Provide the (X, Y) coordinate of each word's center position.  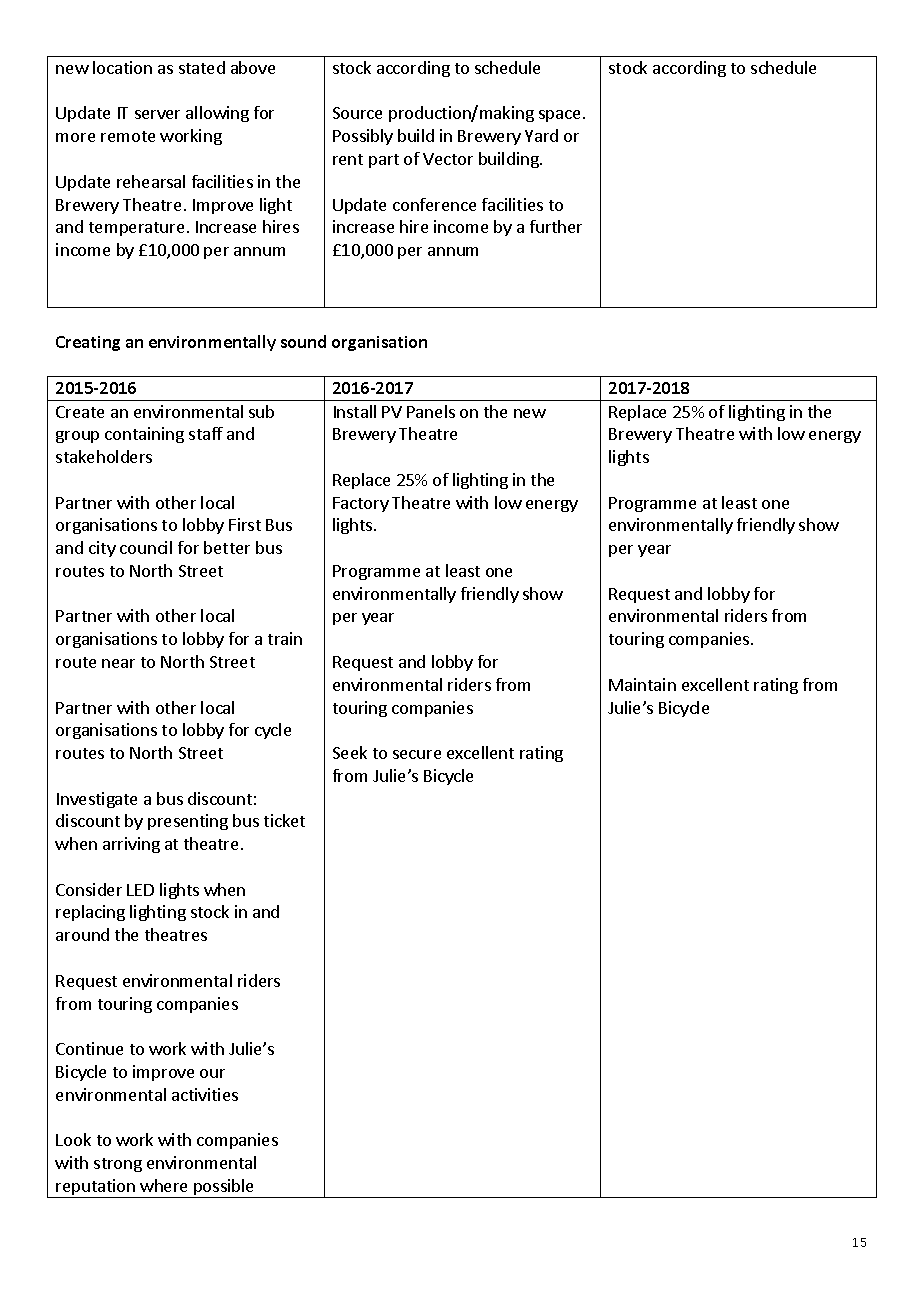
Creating (88, 343)
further (556, 226)
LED (140, 890)
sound (303, 341)
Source (357, 113)
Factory (361, 504)
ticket (284, 820)
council (146, 547)
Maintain (642, 684)
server (157, 114)
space (559, 116)
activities (205, 1094)
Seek (350, 752)
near (118, 663)
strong (118, 1165)
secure (417, 754)
